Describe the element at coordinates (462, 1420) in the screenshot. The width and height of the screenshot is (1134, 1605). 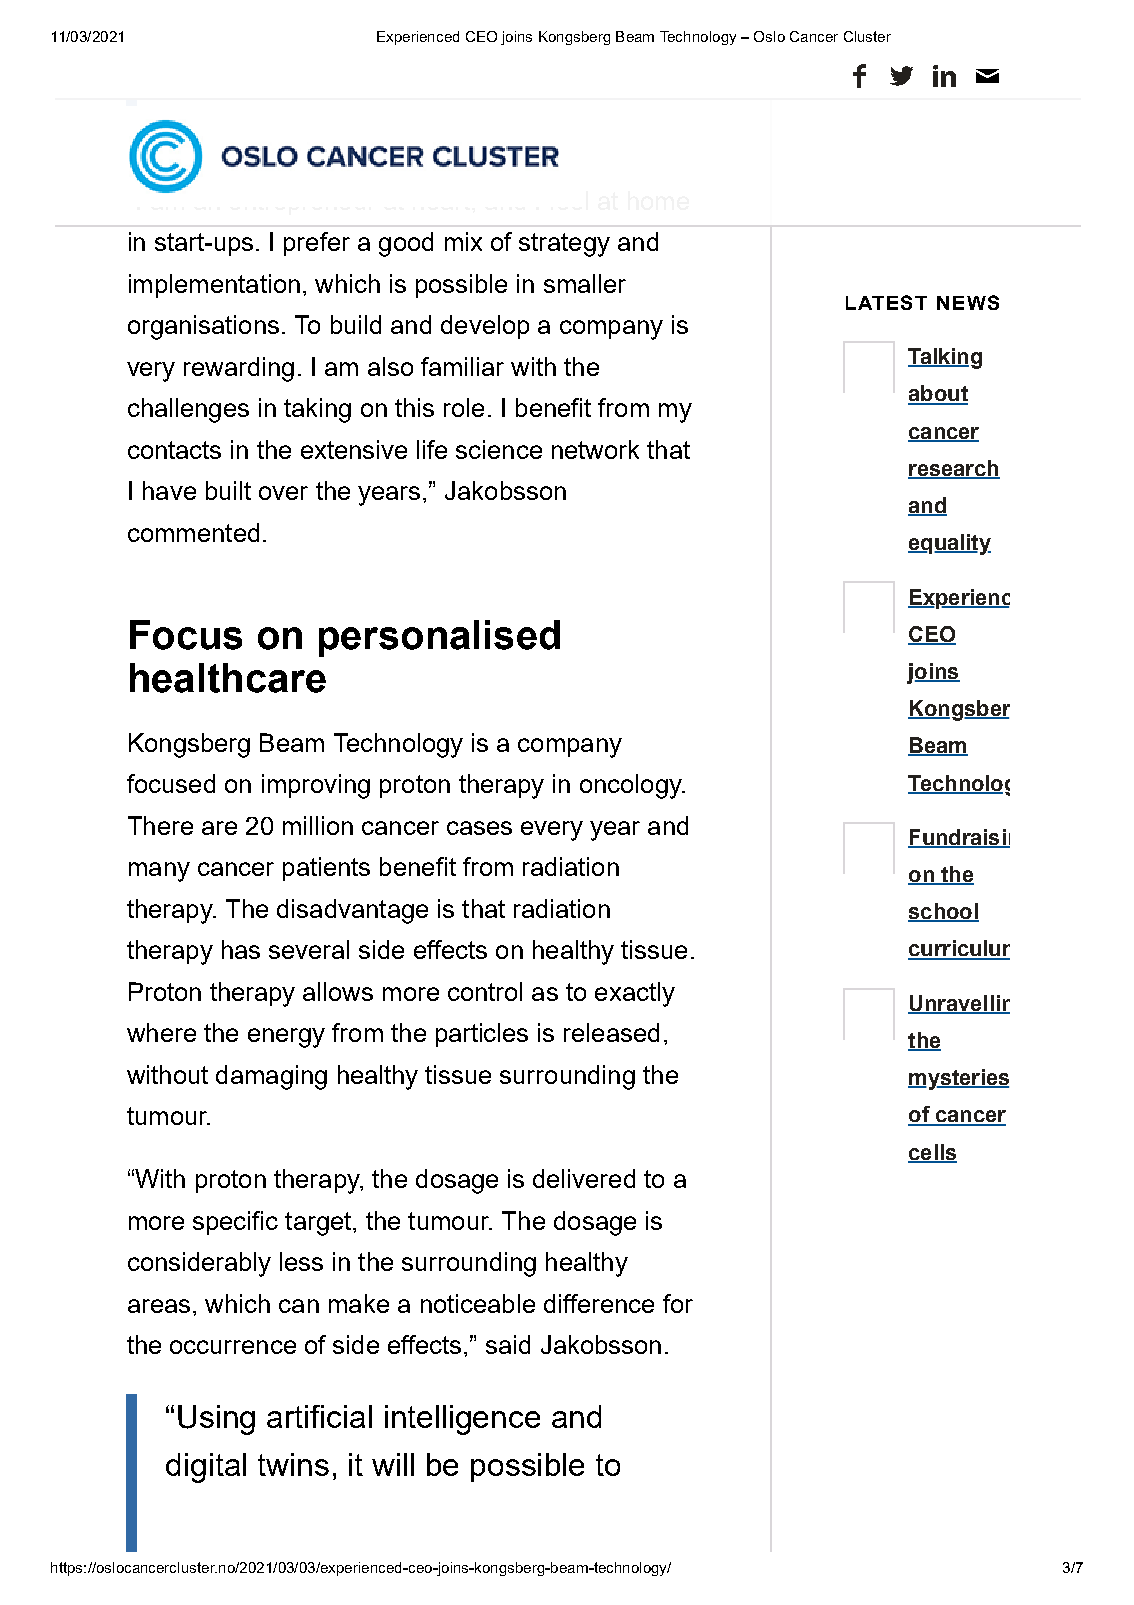
I see `intelligence` at that location.
